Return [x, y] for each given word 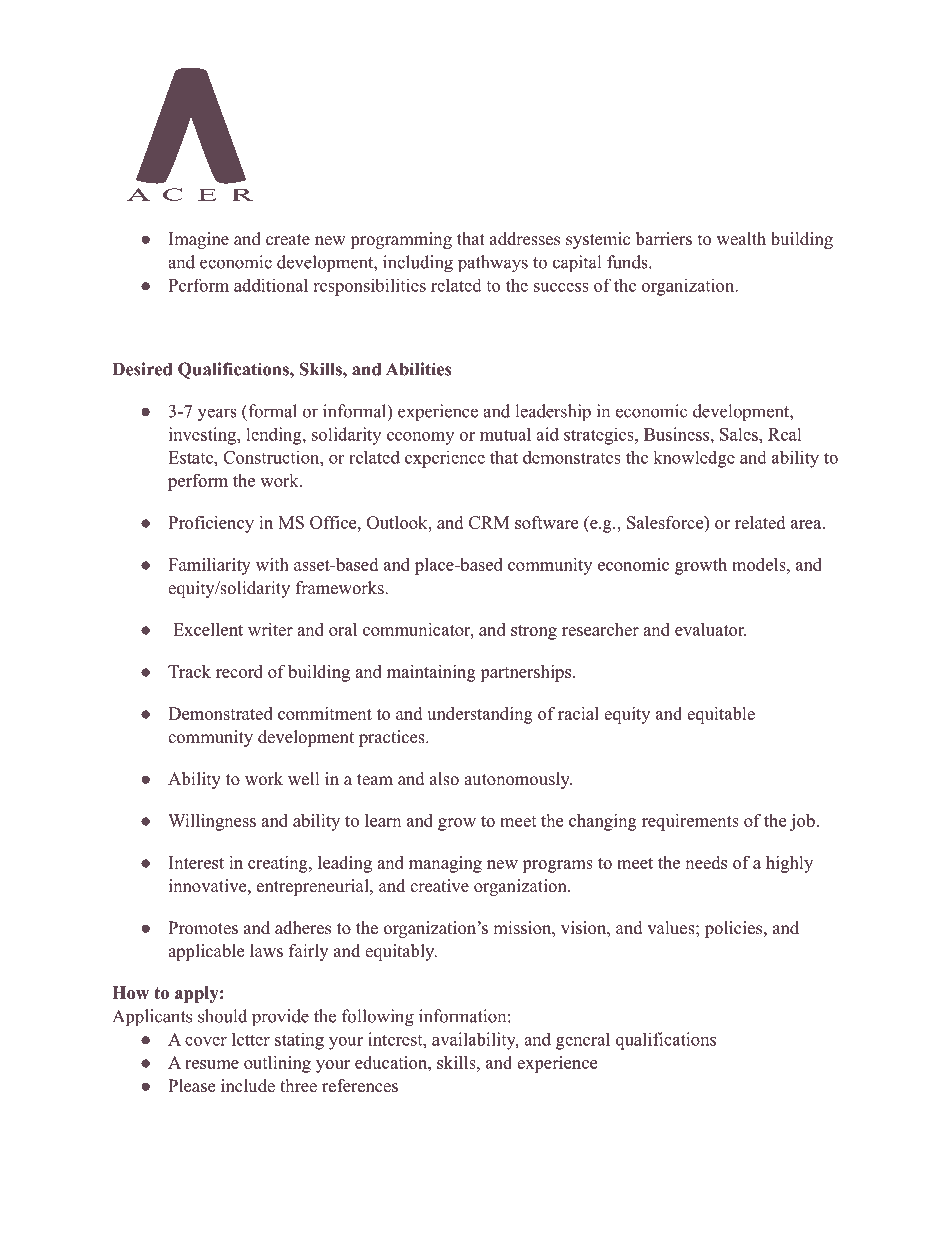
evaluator [710, 629]
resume [212, 1064]
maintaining [431, 673]
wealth [741, 239]
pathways [493, 264]
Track [189, 671]
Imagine [199, 240]
